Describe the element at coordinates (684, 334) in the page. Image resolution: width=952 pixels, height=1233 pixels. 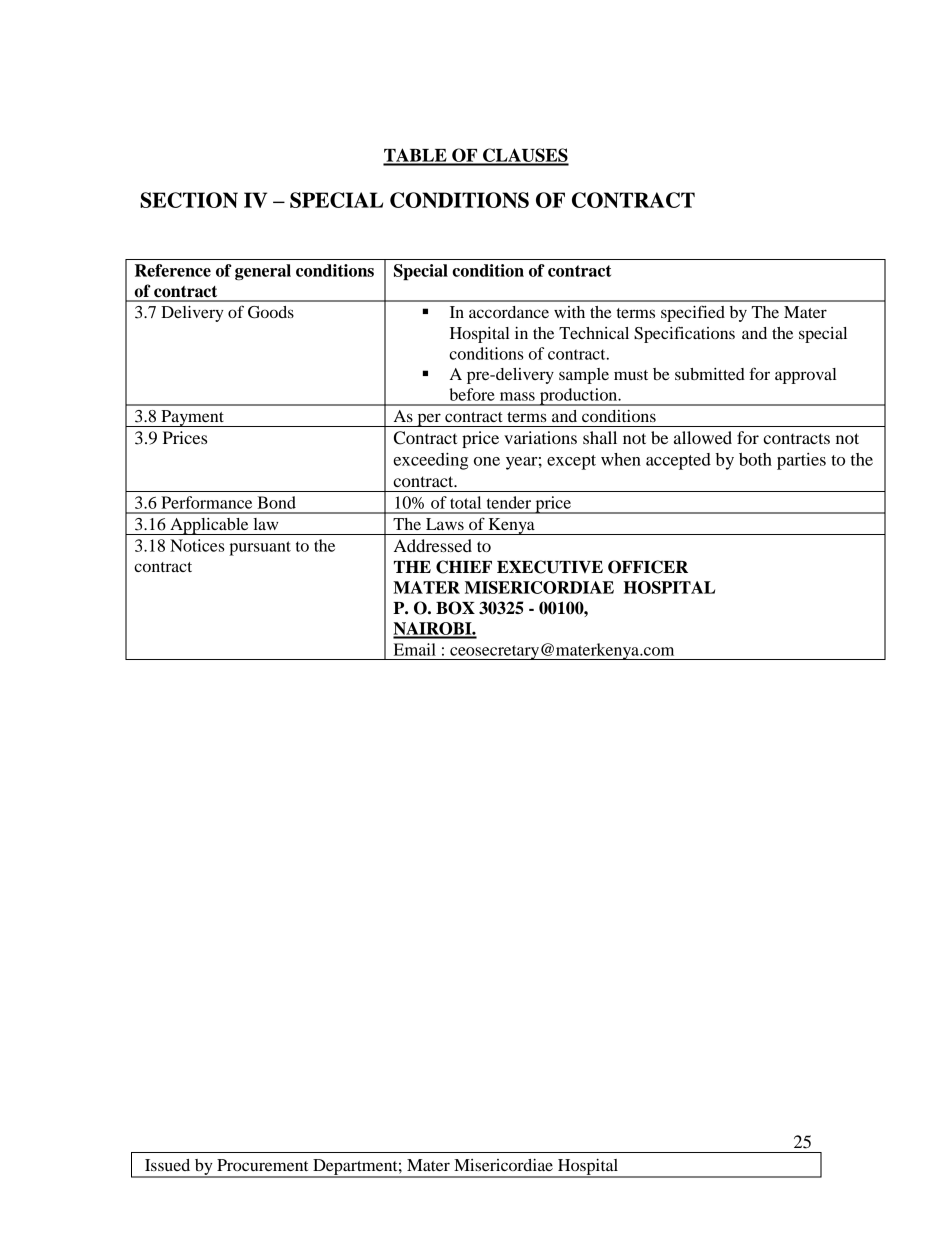
I see `Specifications` at that location.
